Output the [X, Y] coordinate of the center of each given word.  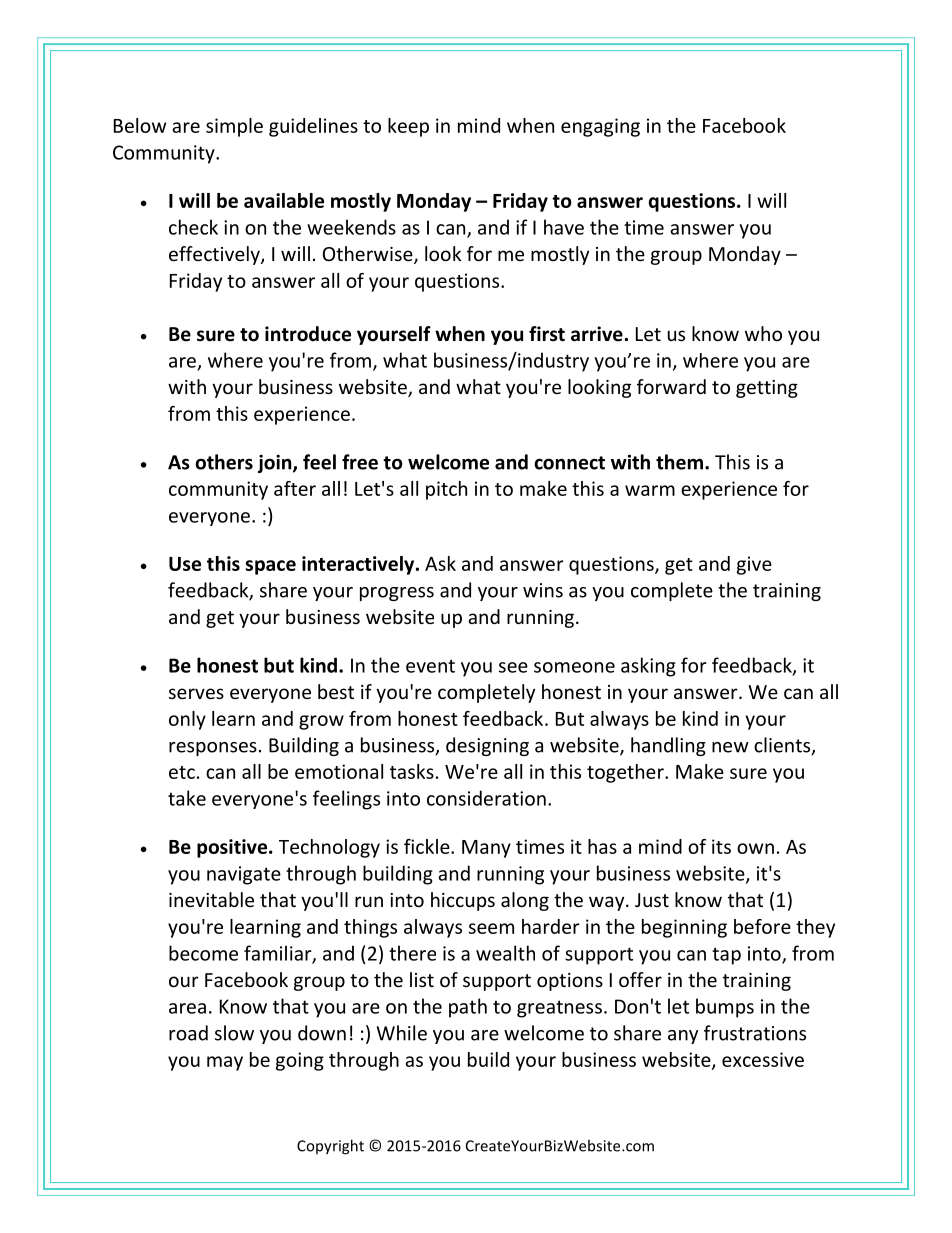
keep [408, 127]
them [679, 462]
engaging [600, 127]
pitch [446, 490]
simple [234, 127]
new [730, 747]
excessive [763, 1059]
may [225, 1063]
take [187, 798]
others [224, 462]
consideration [486, 798]
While [402, 1033]
